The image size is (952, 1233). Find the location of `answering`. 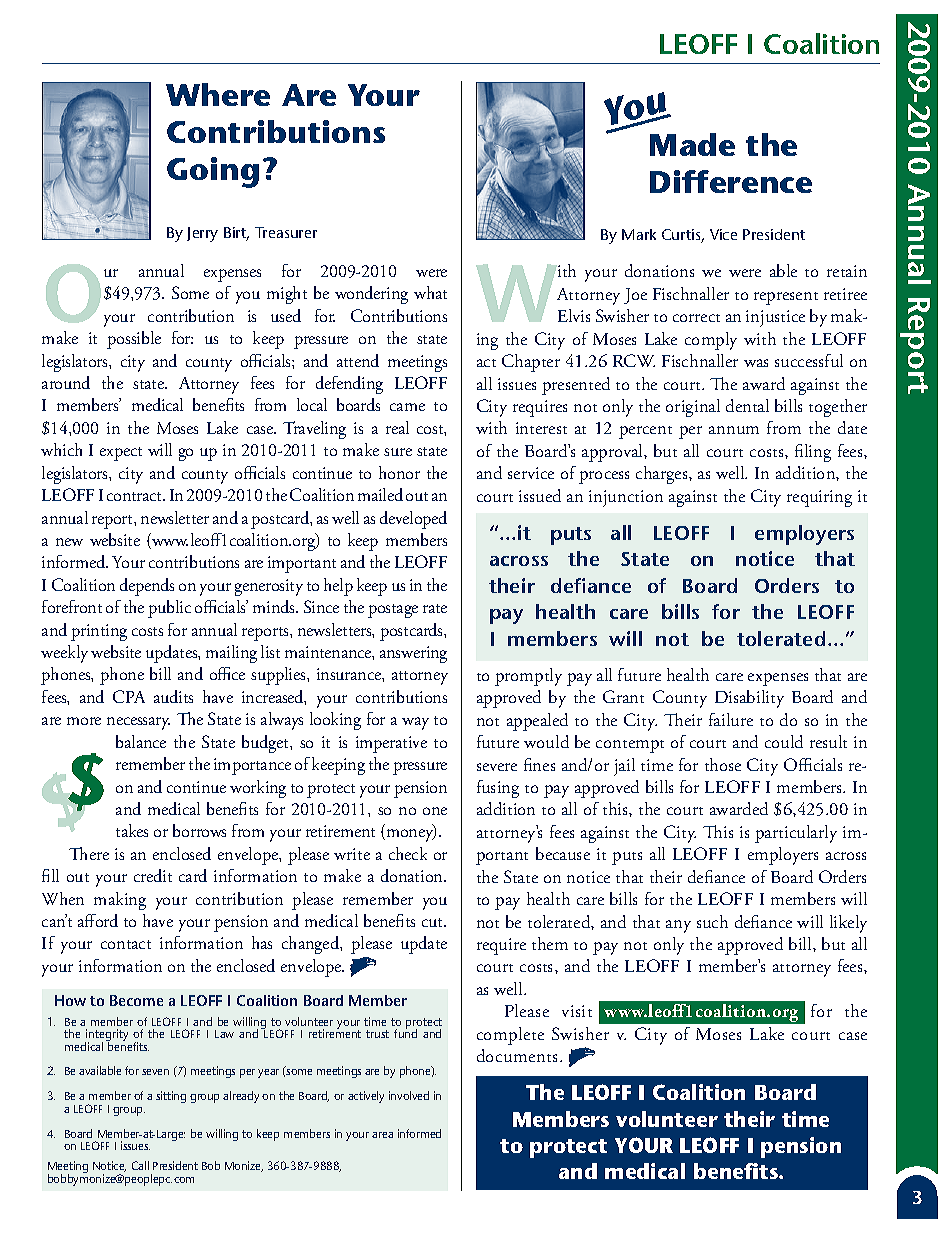

answering is located at coordinates (413, 654).
